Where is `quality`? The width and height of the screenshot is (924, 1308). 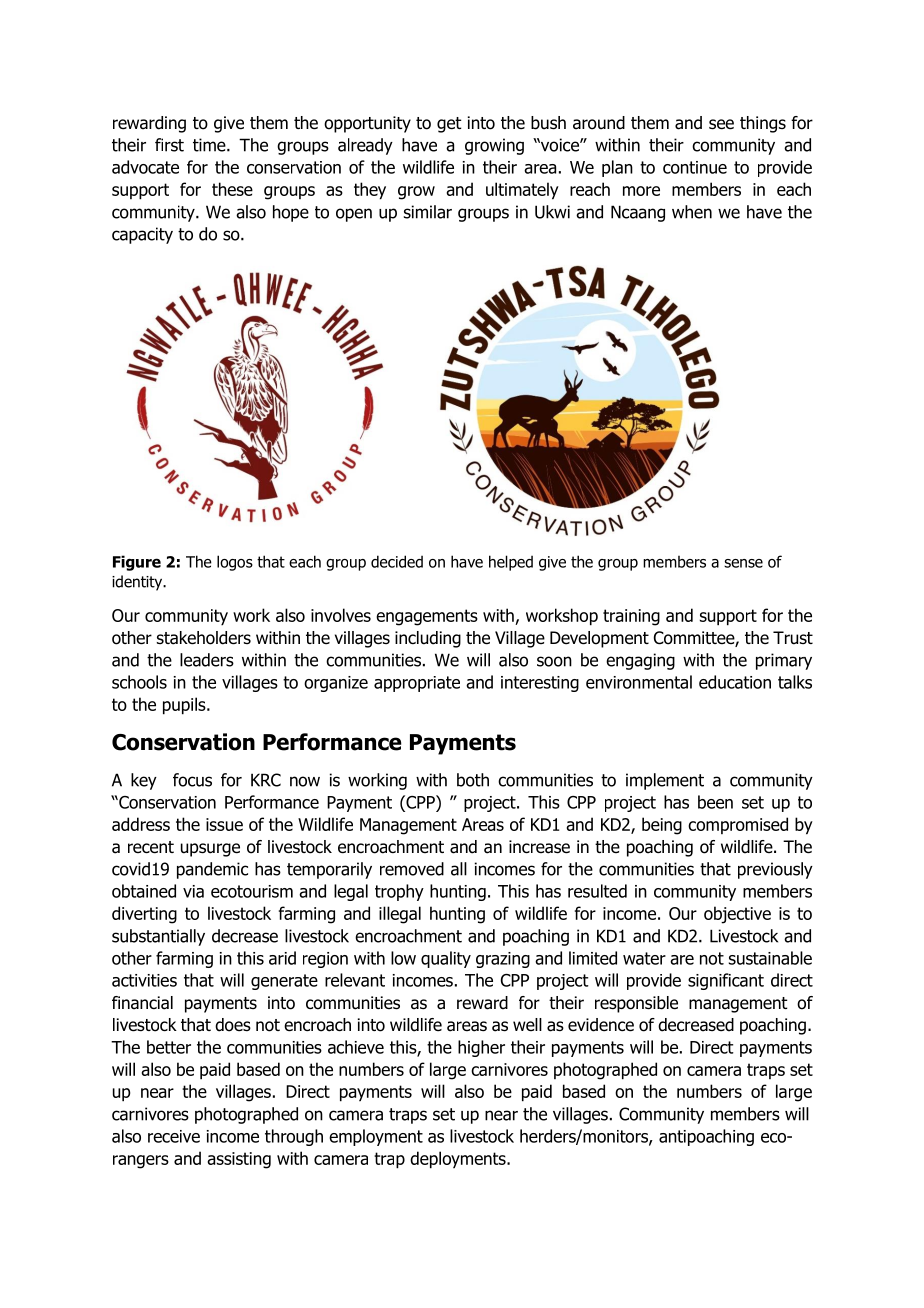 quality is located at coordinates (446, 959).
